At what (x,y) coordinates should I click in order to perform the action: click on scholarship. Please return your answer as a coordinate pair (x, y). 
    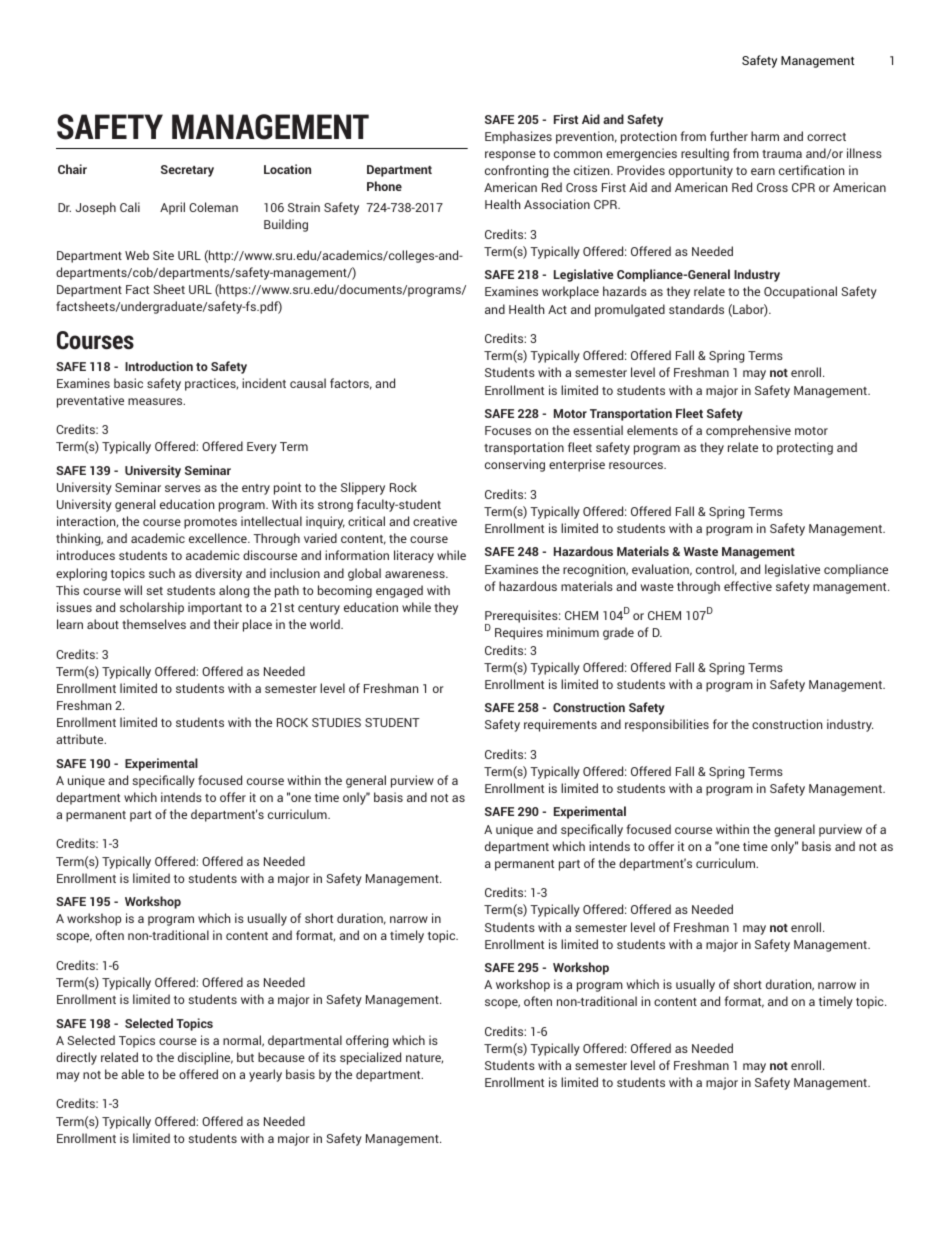
    Looking at the image, I should click on (152, 608).
